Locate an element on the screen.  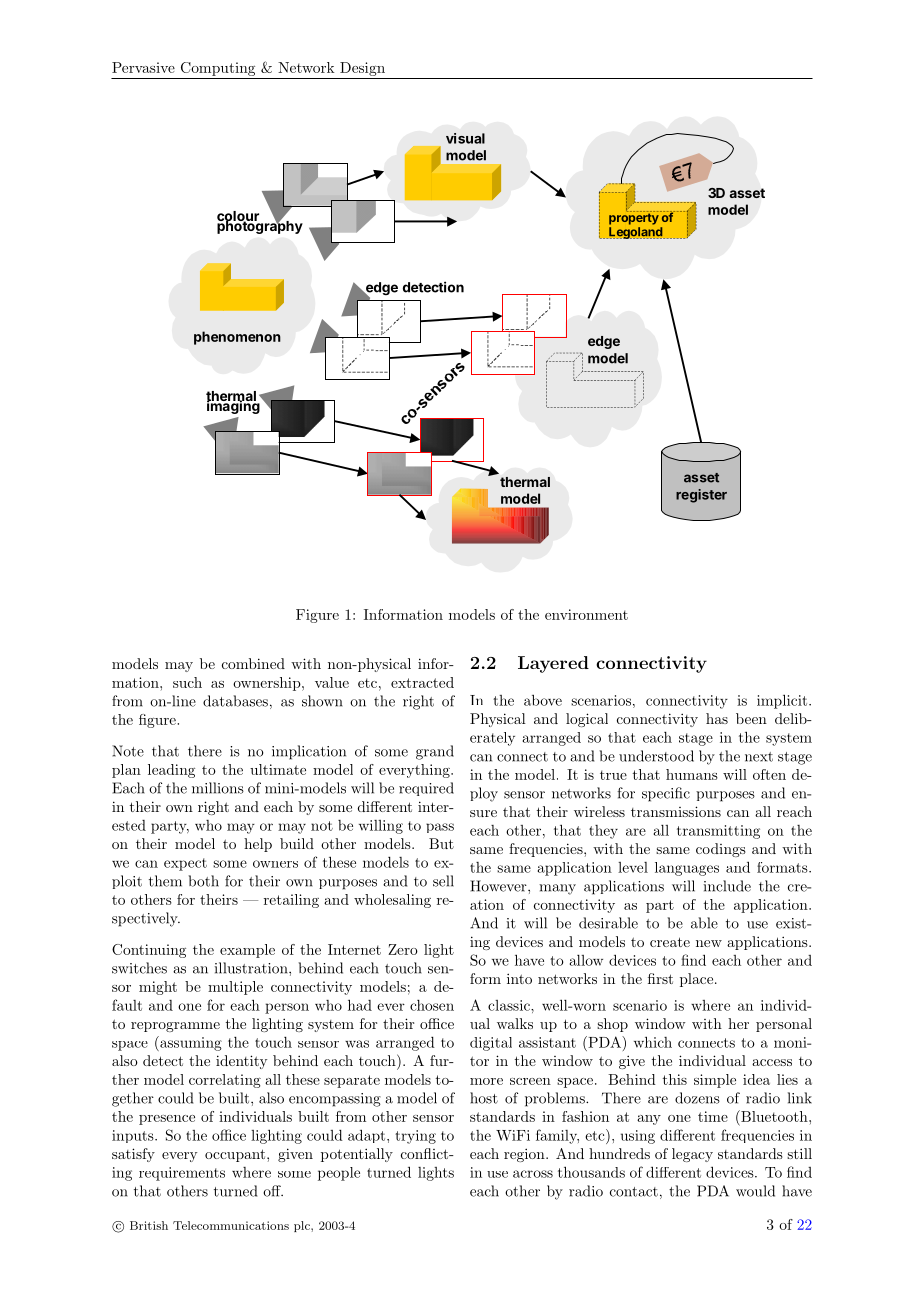
But is located at coordinates (441, 843).
